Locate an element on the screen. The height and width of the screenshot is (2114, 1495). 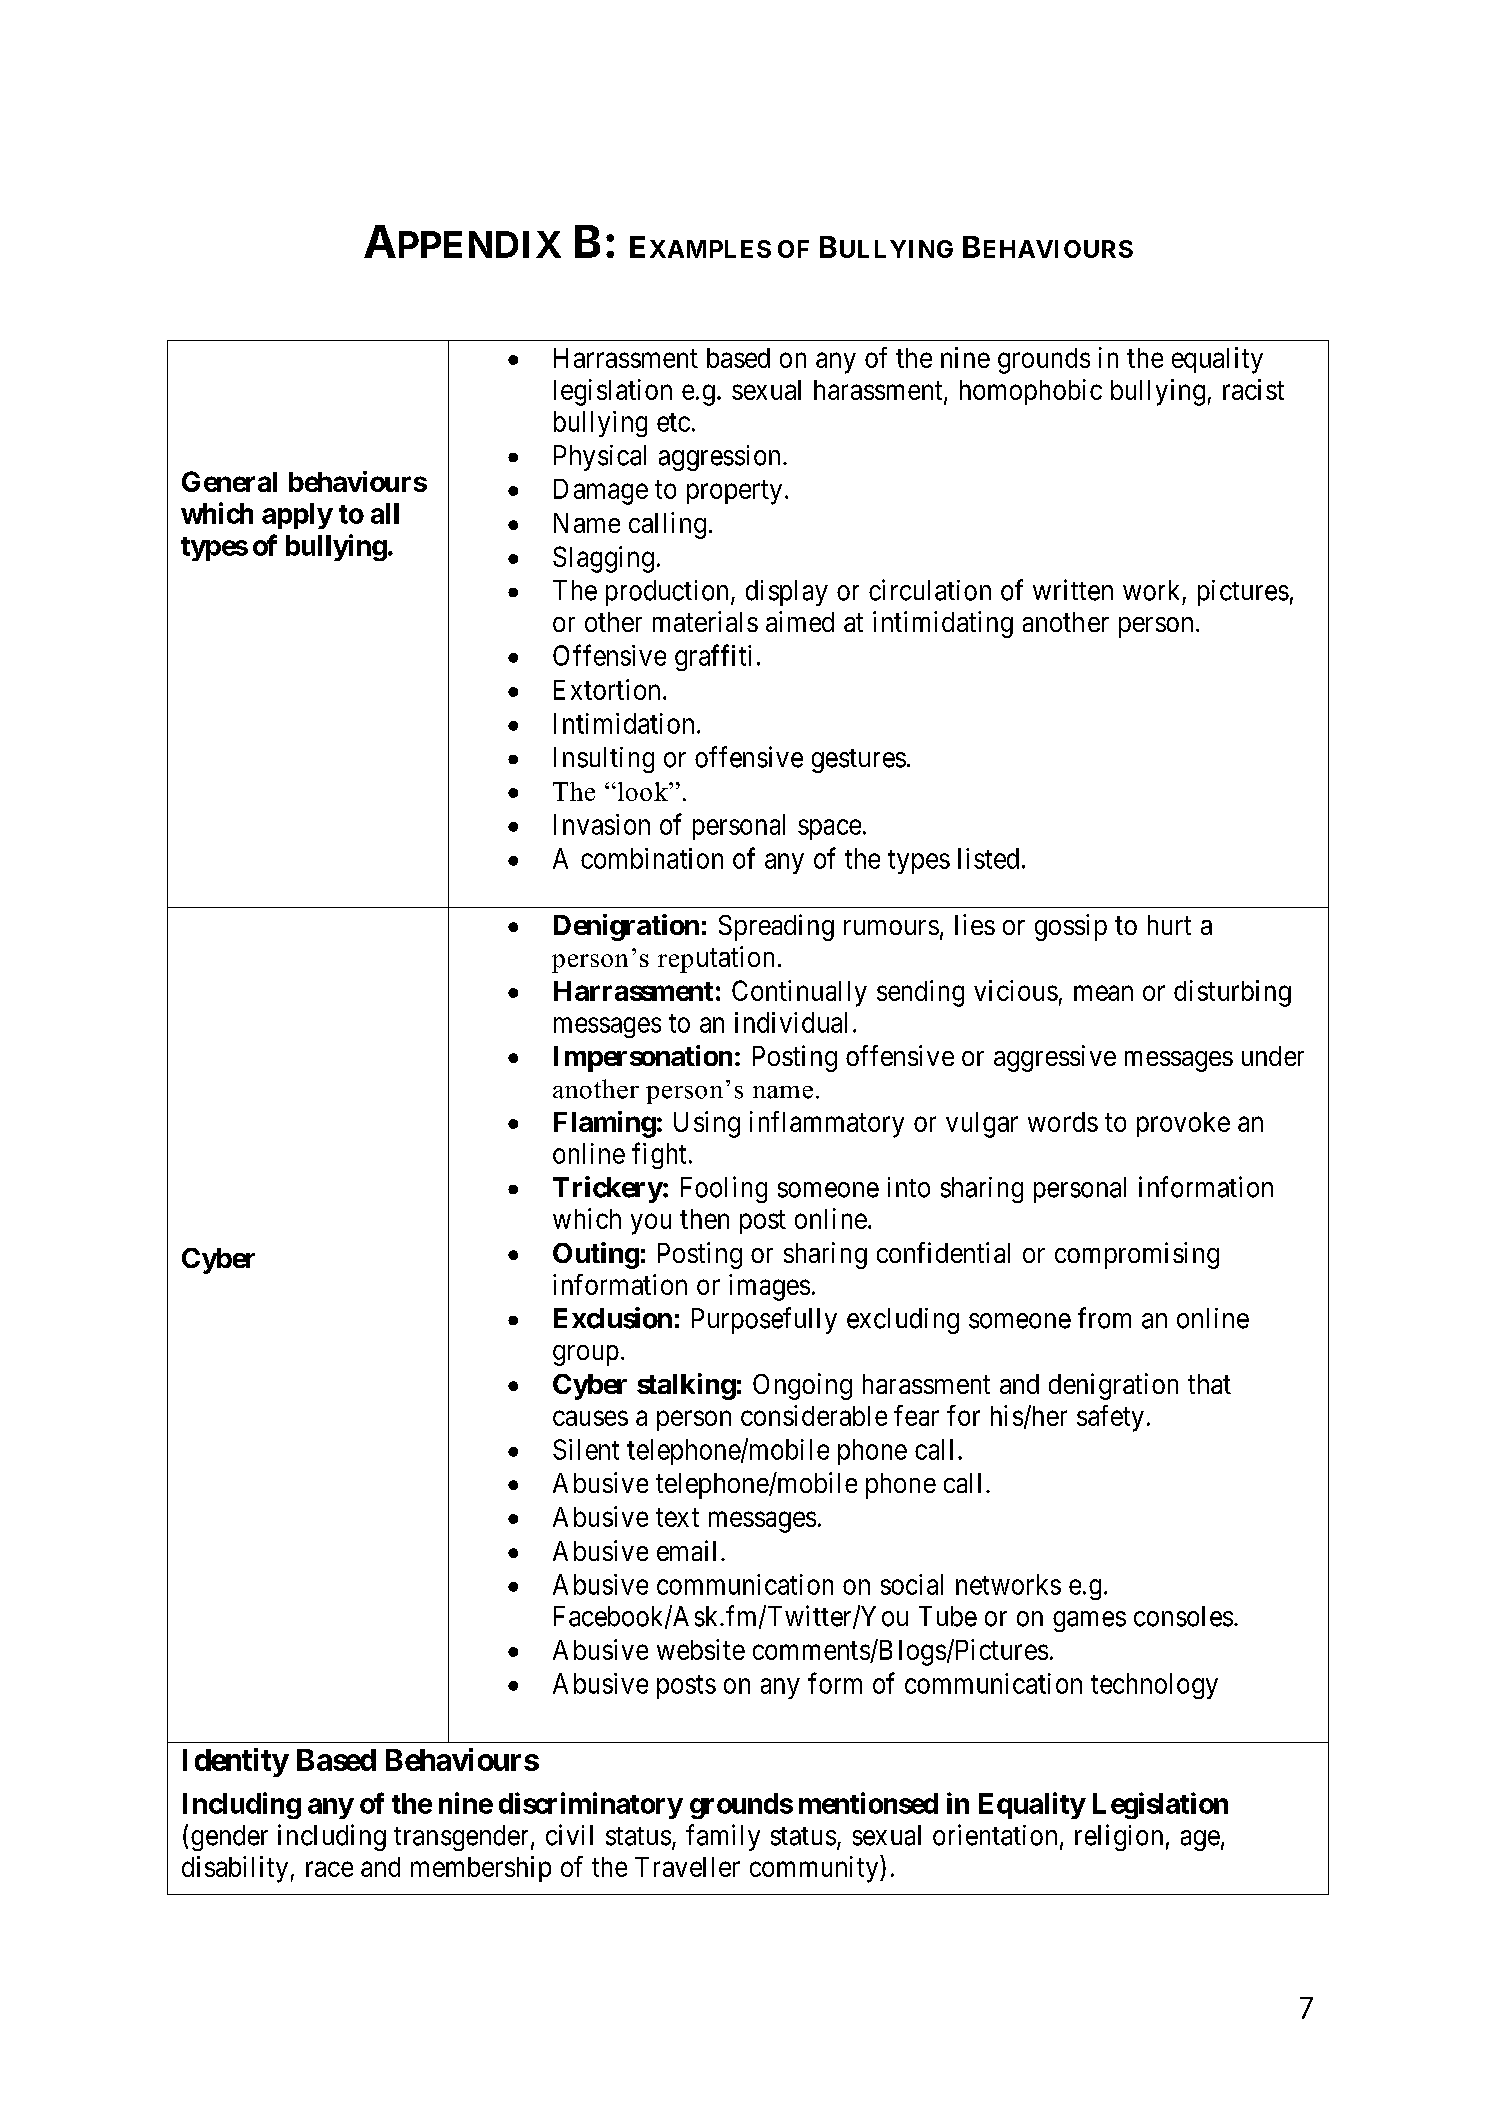
aggression is located at coordinates (719, 458).
